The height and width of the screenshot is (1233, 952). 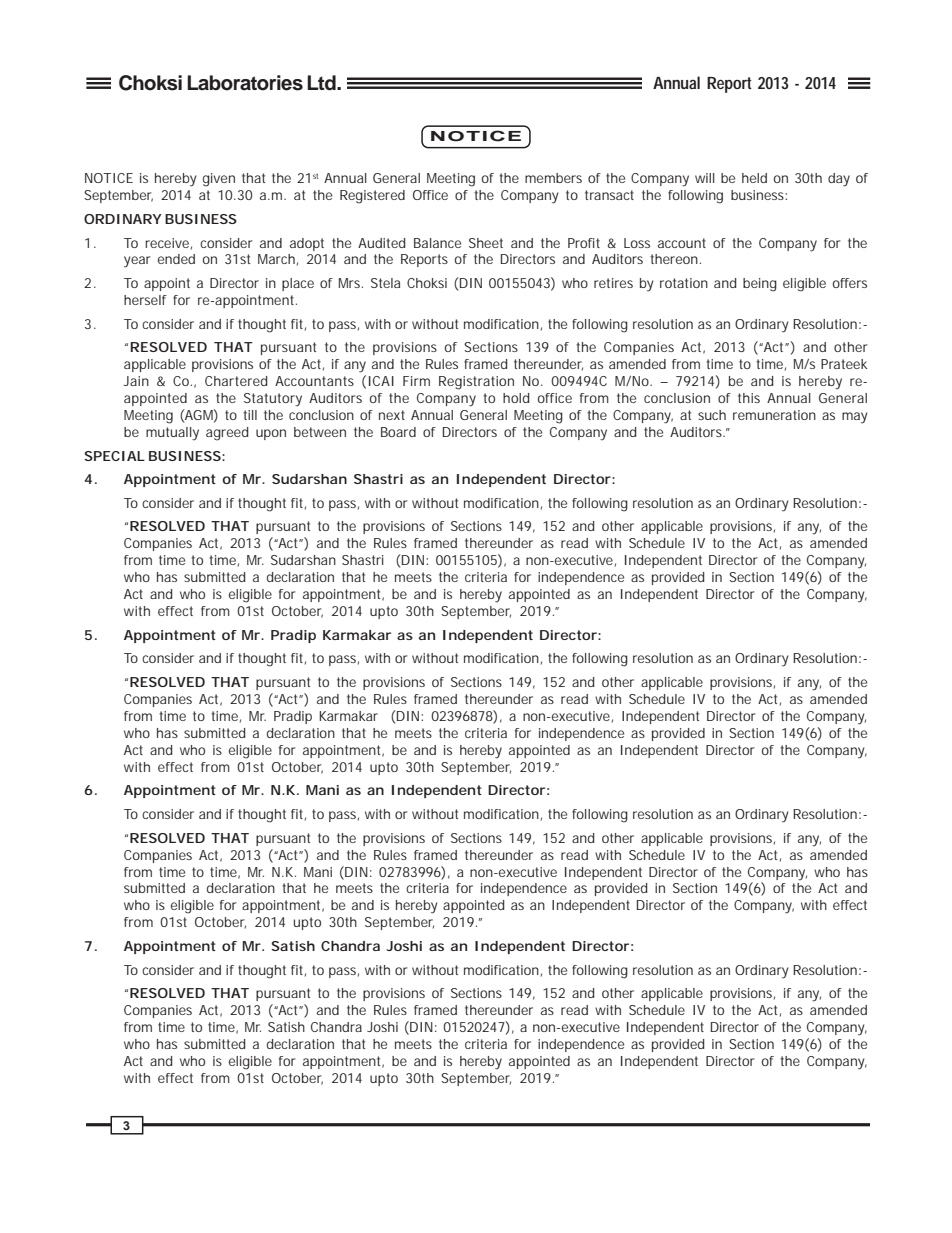 What do you see at coordinates (553, 178) in the screenshot?
I see `members` at bounding box center [553, 178].
